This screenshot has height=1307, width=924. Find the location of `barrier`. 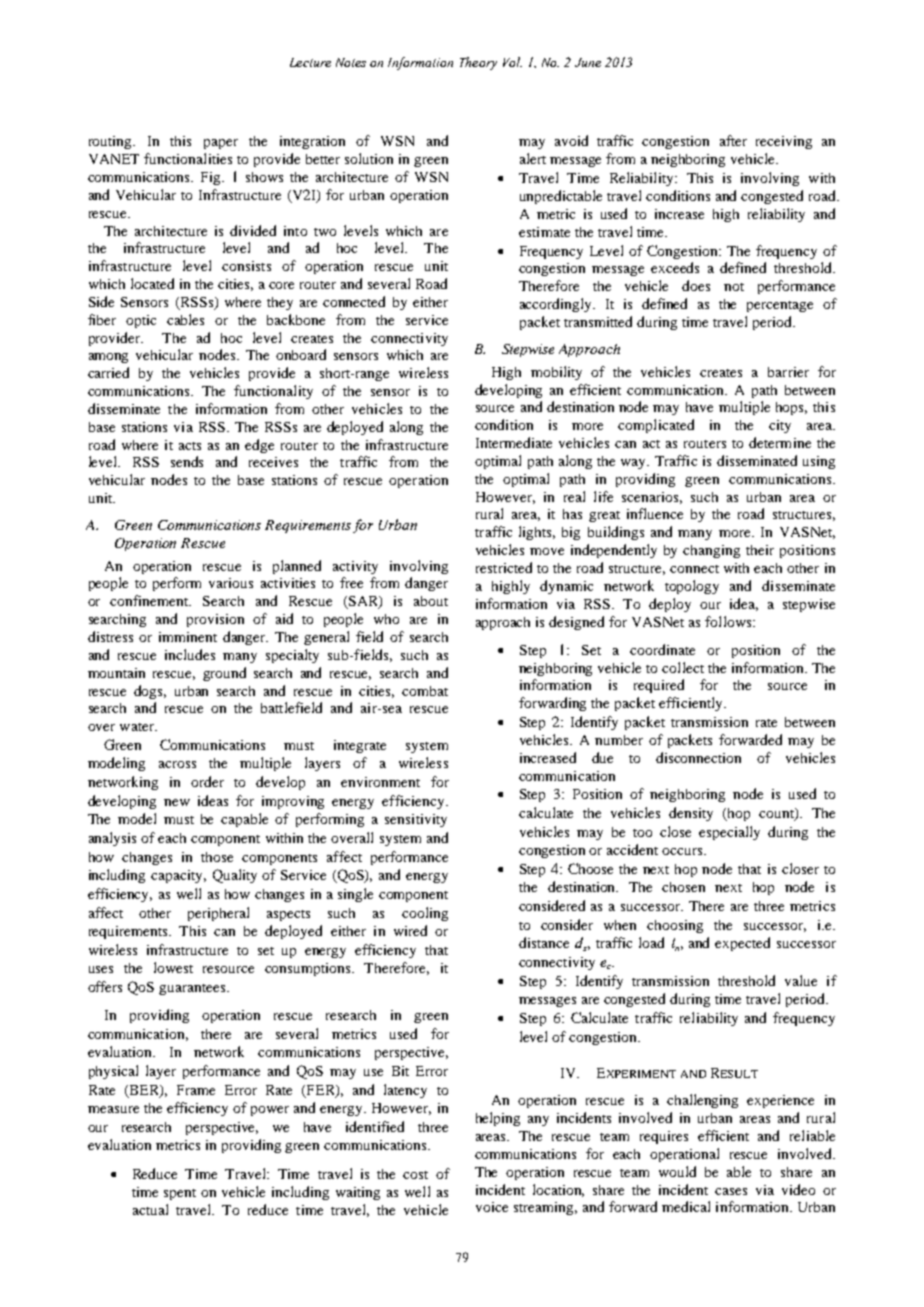

barrier is located at coordinates (788, 372).
